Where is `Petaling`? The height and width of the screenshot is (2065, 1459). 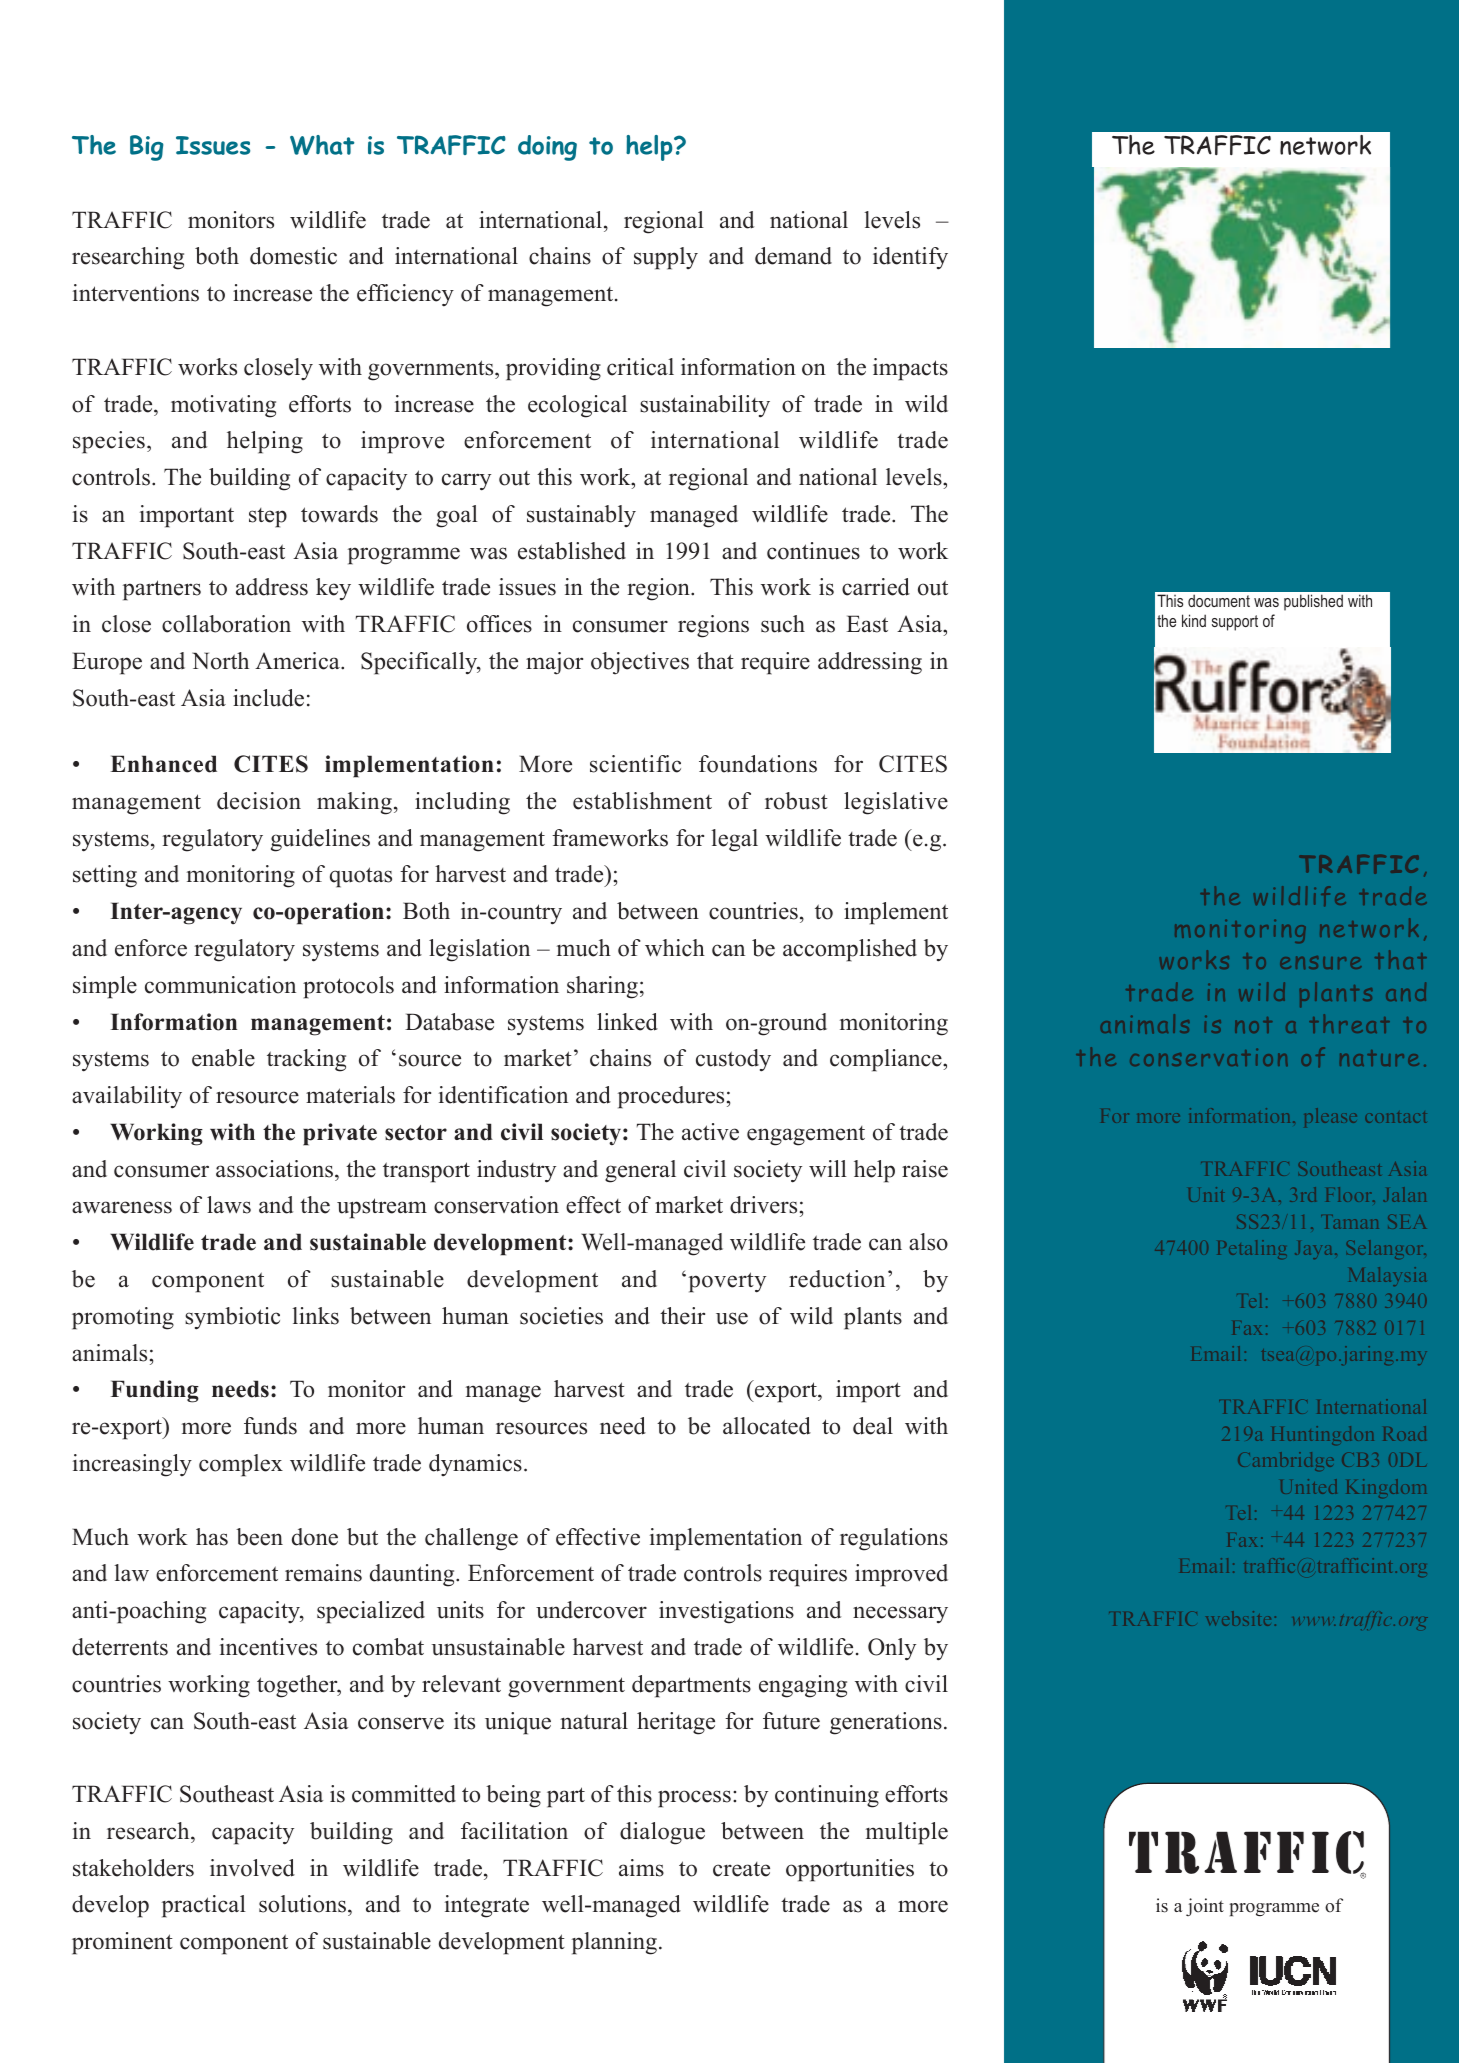
Petaling is located at coordinates (1252, 1249).
